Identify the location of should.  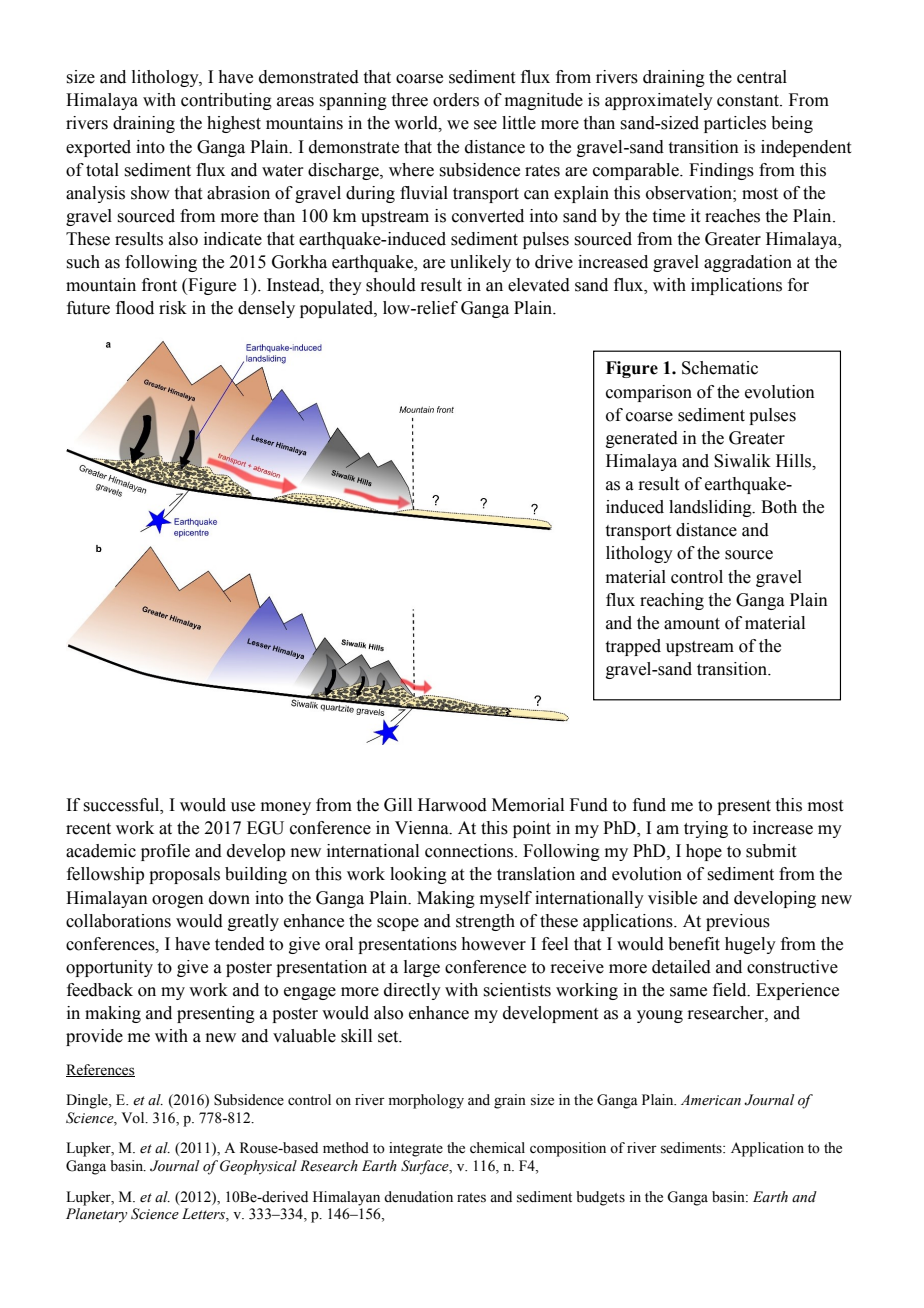
(391, 285).
